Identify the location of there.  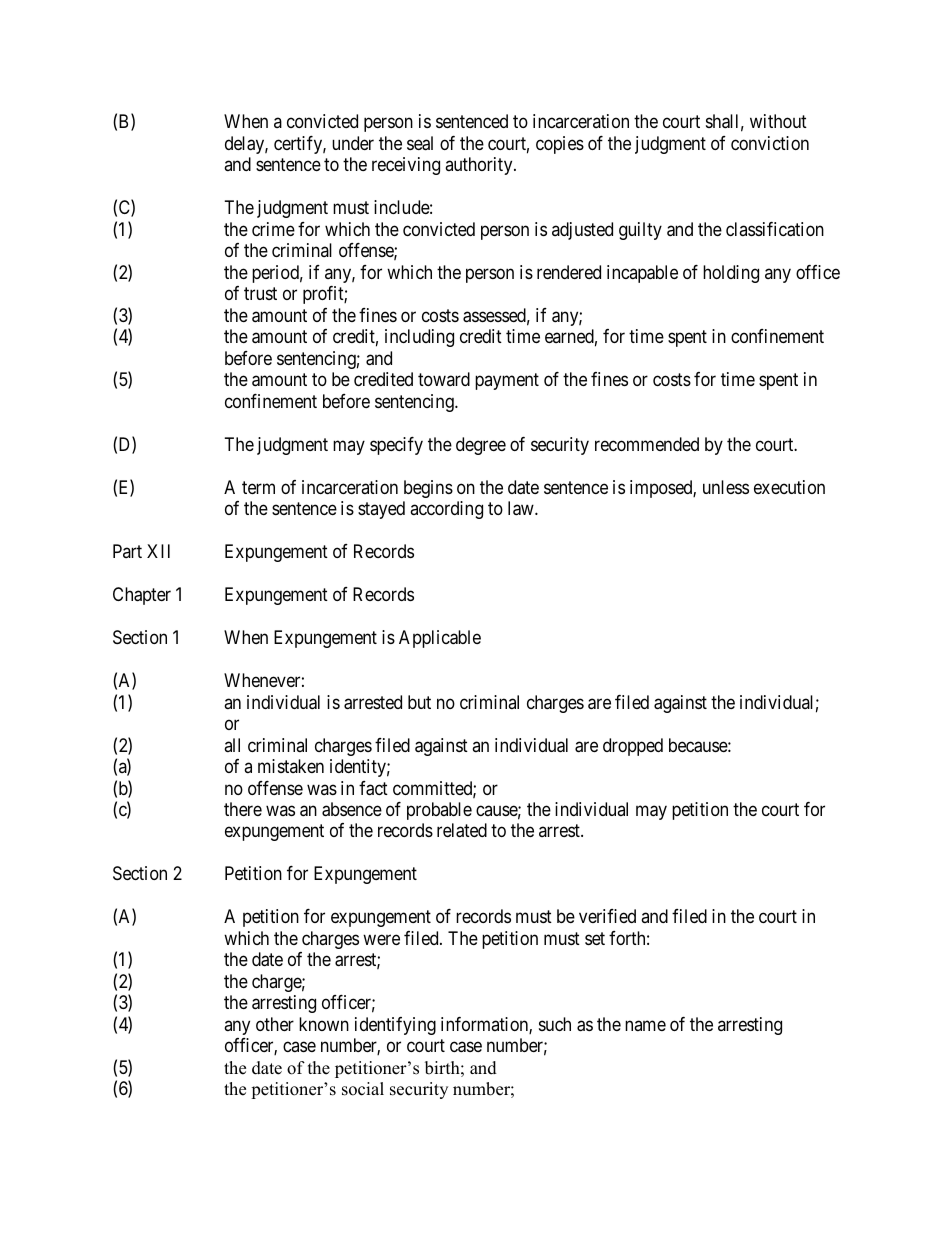
(243, 809).
